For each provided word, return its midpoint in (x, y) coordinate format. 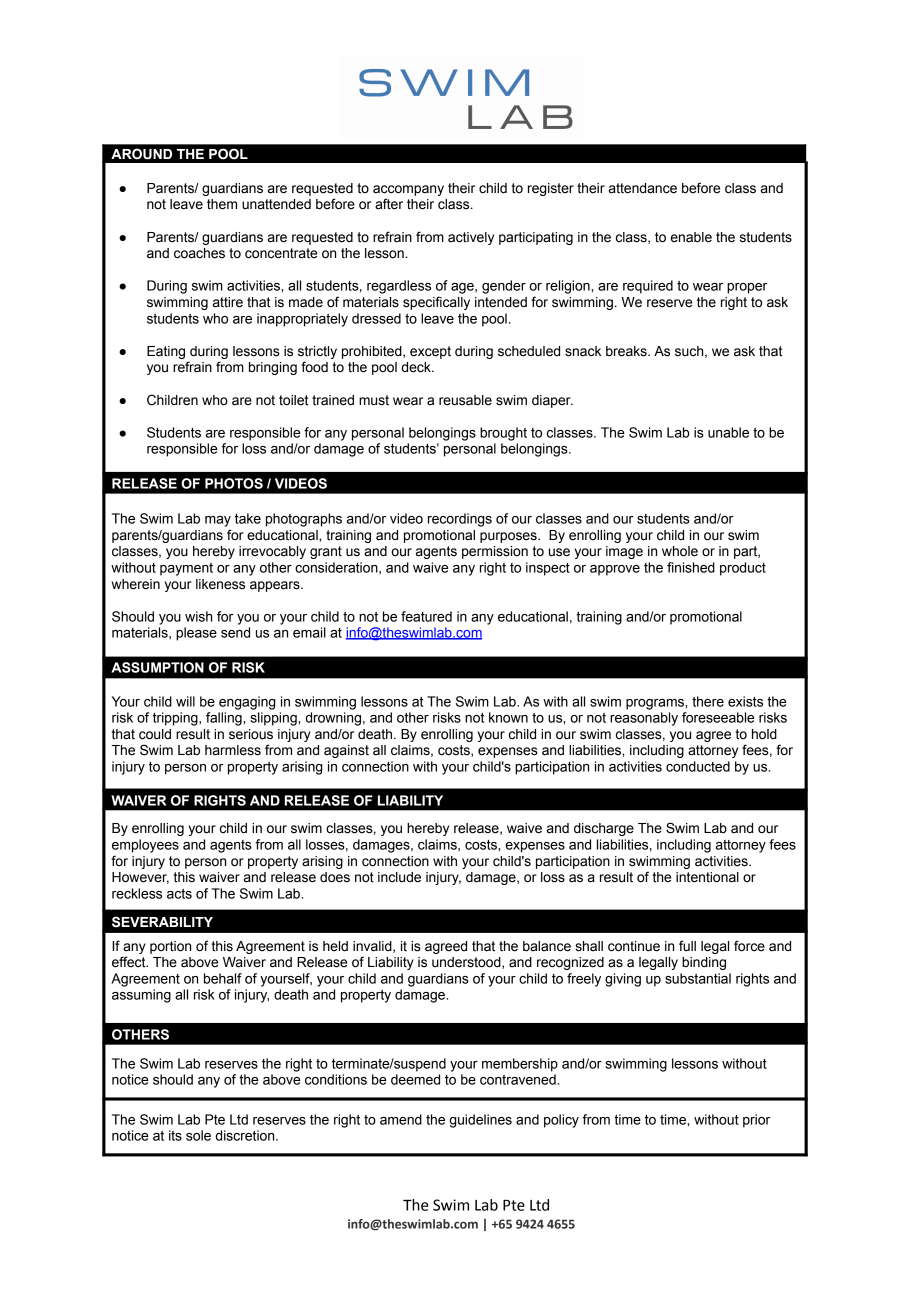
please (196, 634)
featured (426, 616)
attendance (643, 188)
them (222, 204)
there (708, 701)
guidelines (480, 1121)
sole (198, 1135)
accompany (408, 190)
